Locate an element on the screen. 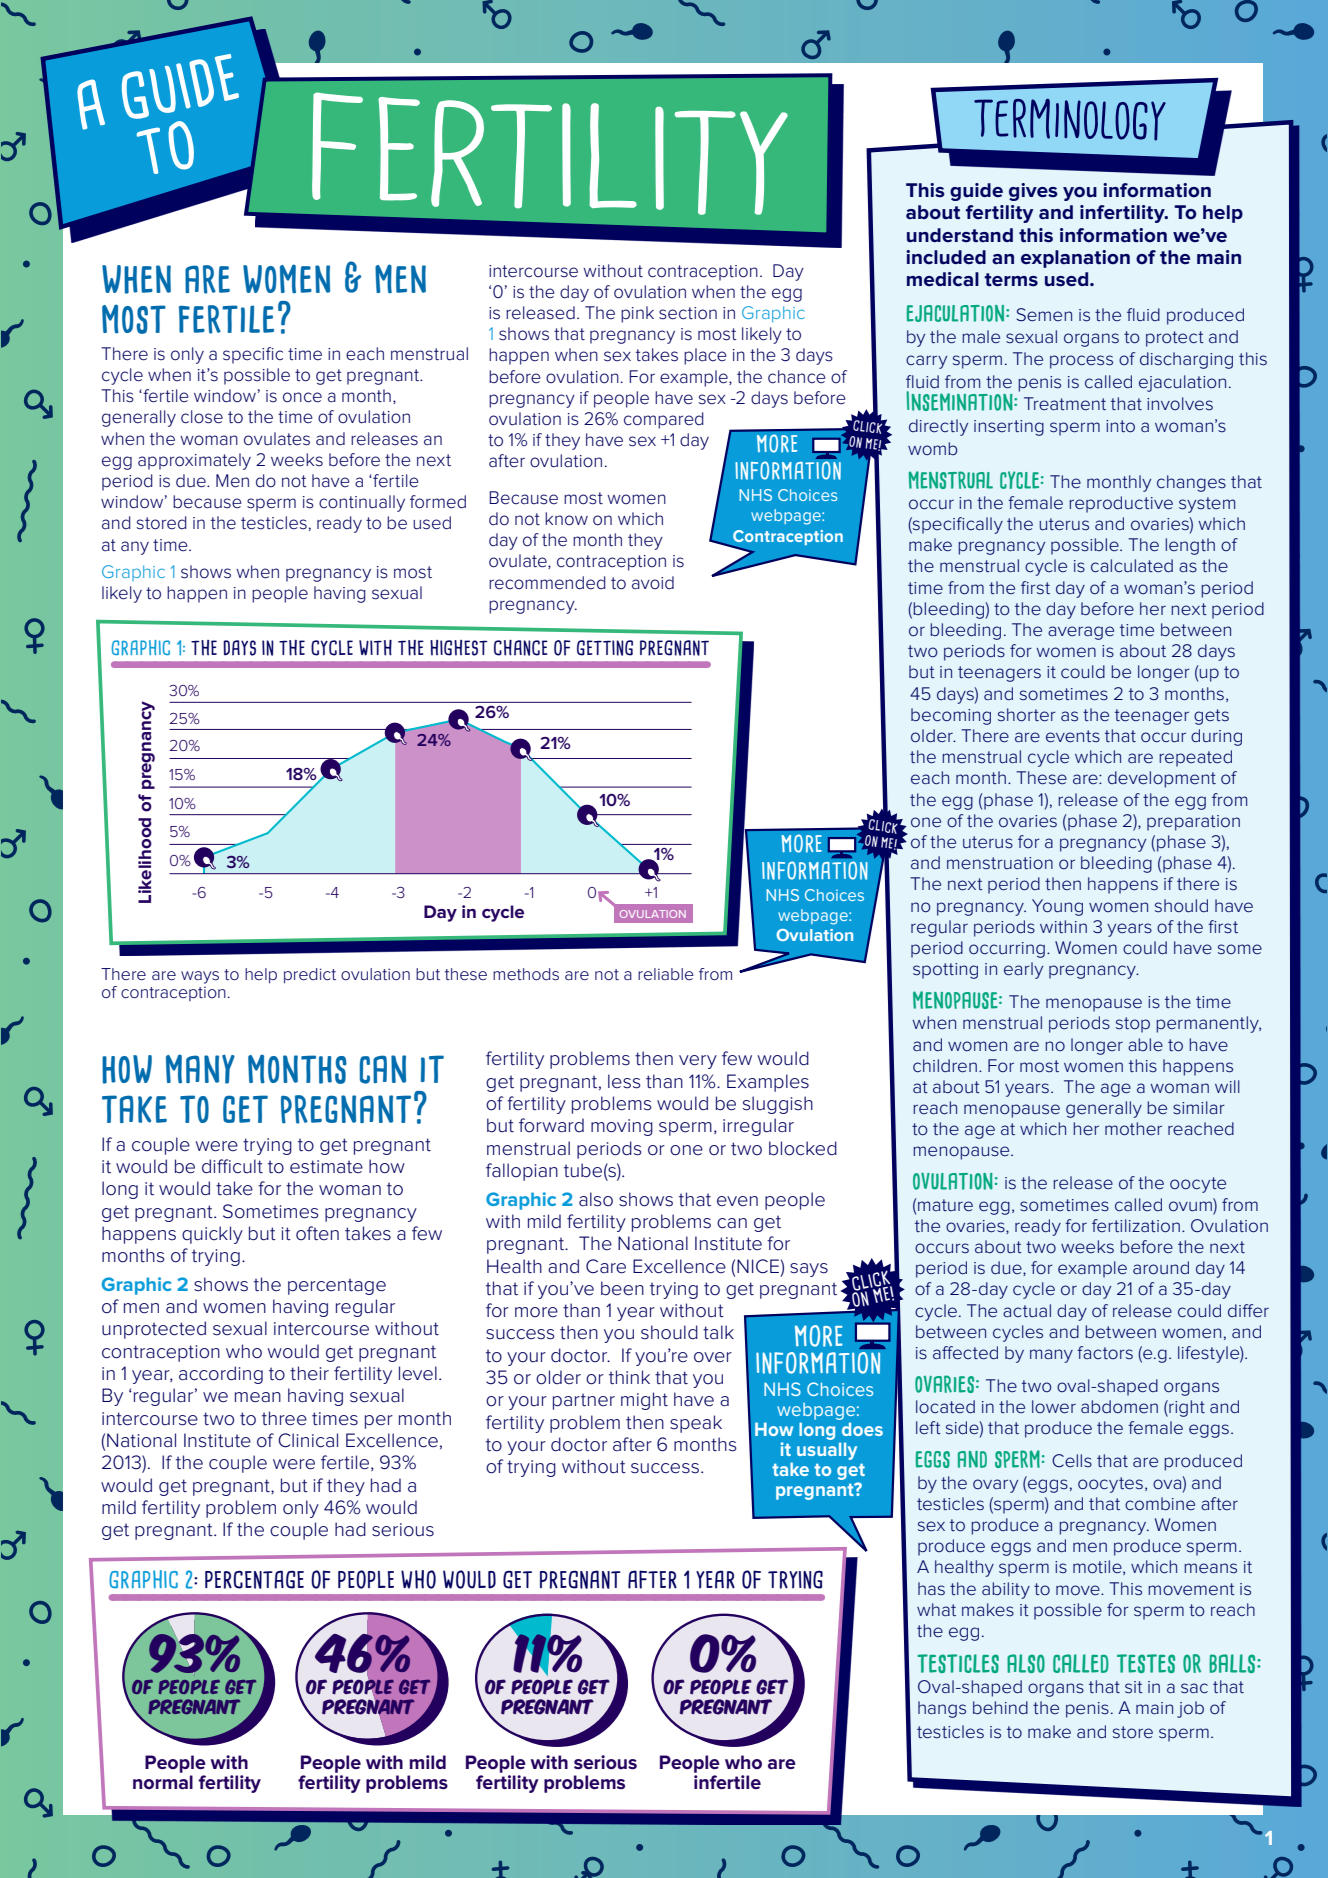 The height and width of the screenshot is (1878, 1328). compared is located at coordinates (664, 420).
